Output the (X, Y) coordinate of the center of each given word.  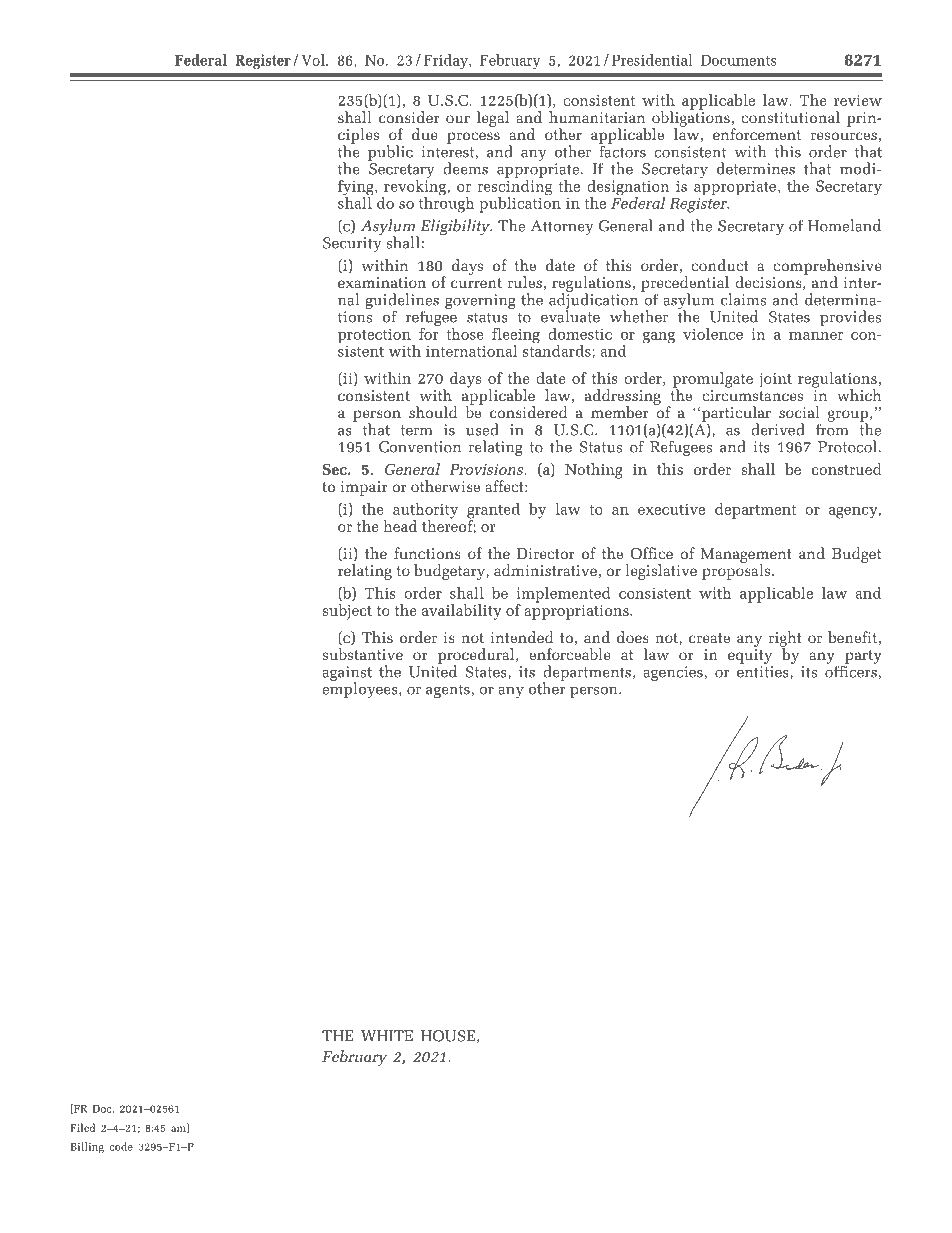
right (785, 640)
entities (763, 672)
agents (448, 691)
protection (375, 337)
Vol (314, 60)
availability (461, 612)
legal (493, 119)
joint (775, 380)
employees (361, 689)
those (465, 334)
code (121, 1146)
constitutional (790, 117)
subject (347, 612)
